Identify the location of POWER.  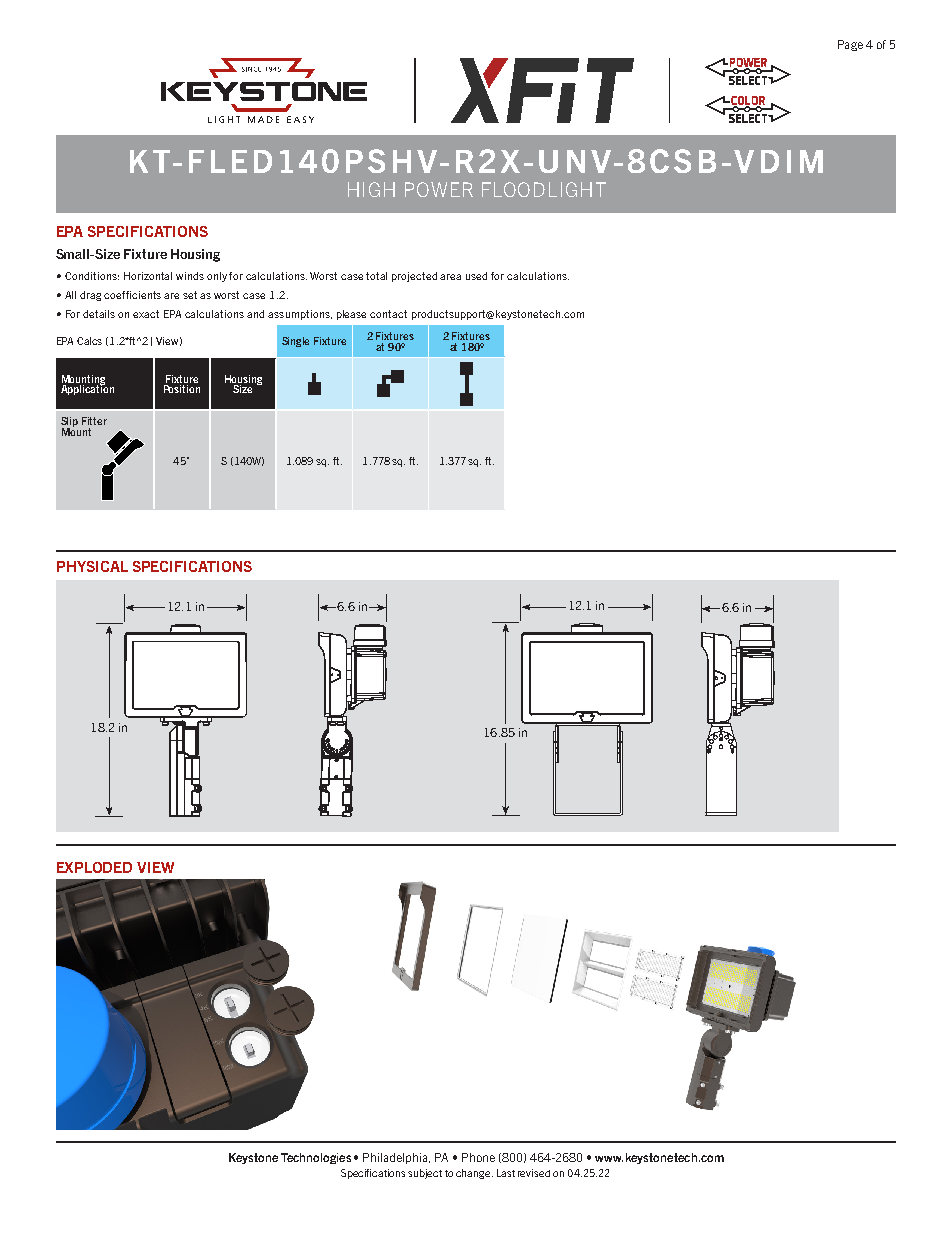
(439, 189).
